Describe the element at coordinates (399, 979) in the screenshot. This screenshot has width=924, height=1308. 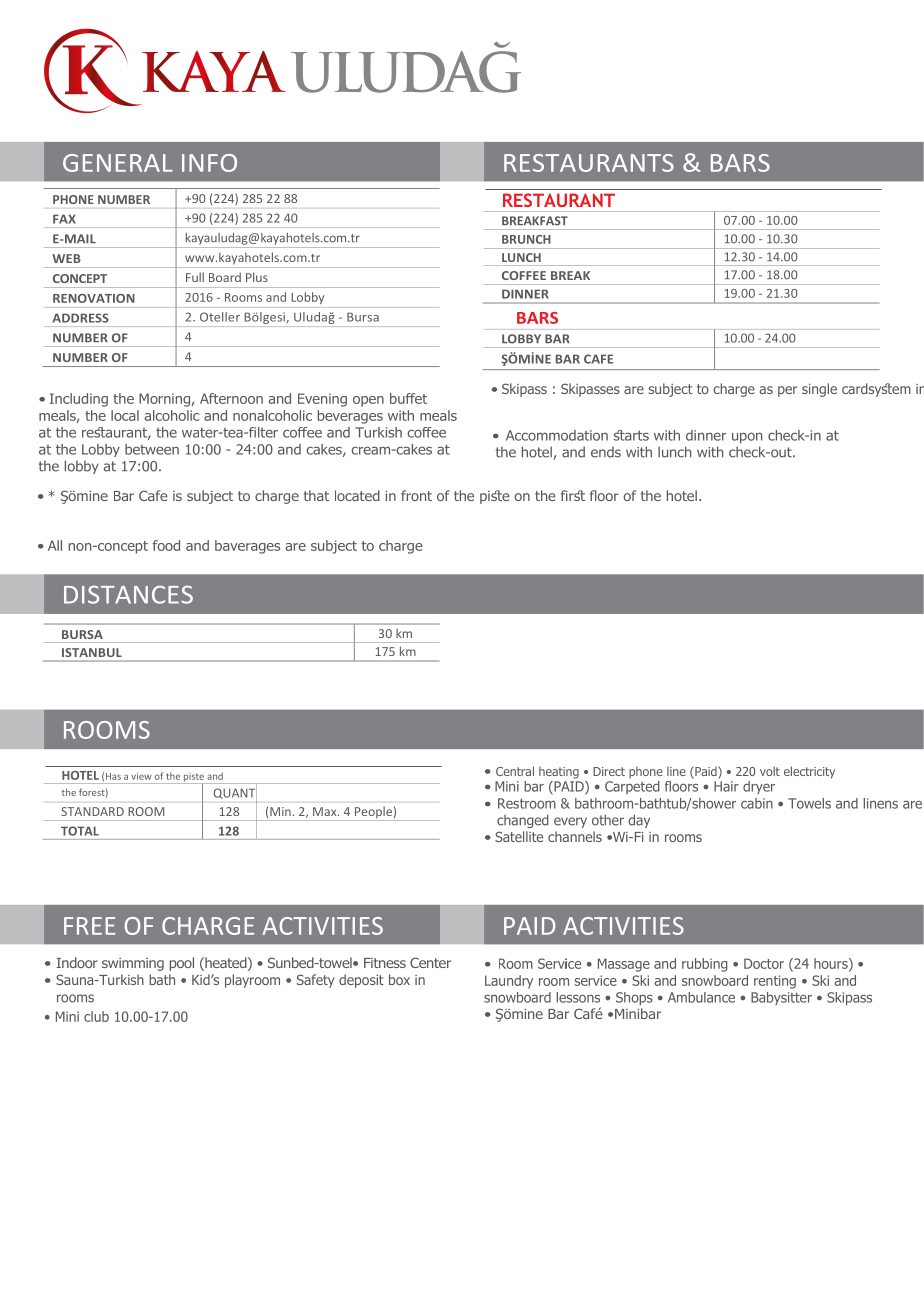
I see `box` at that location.
